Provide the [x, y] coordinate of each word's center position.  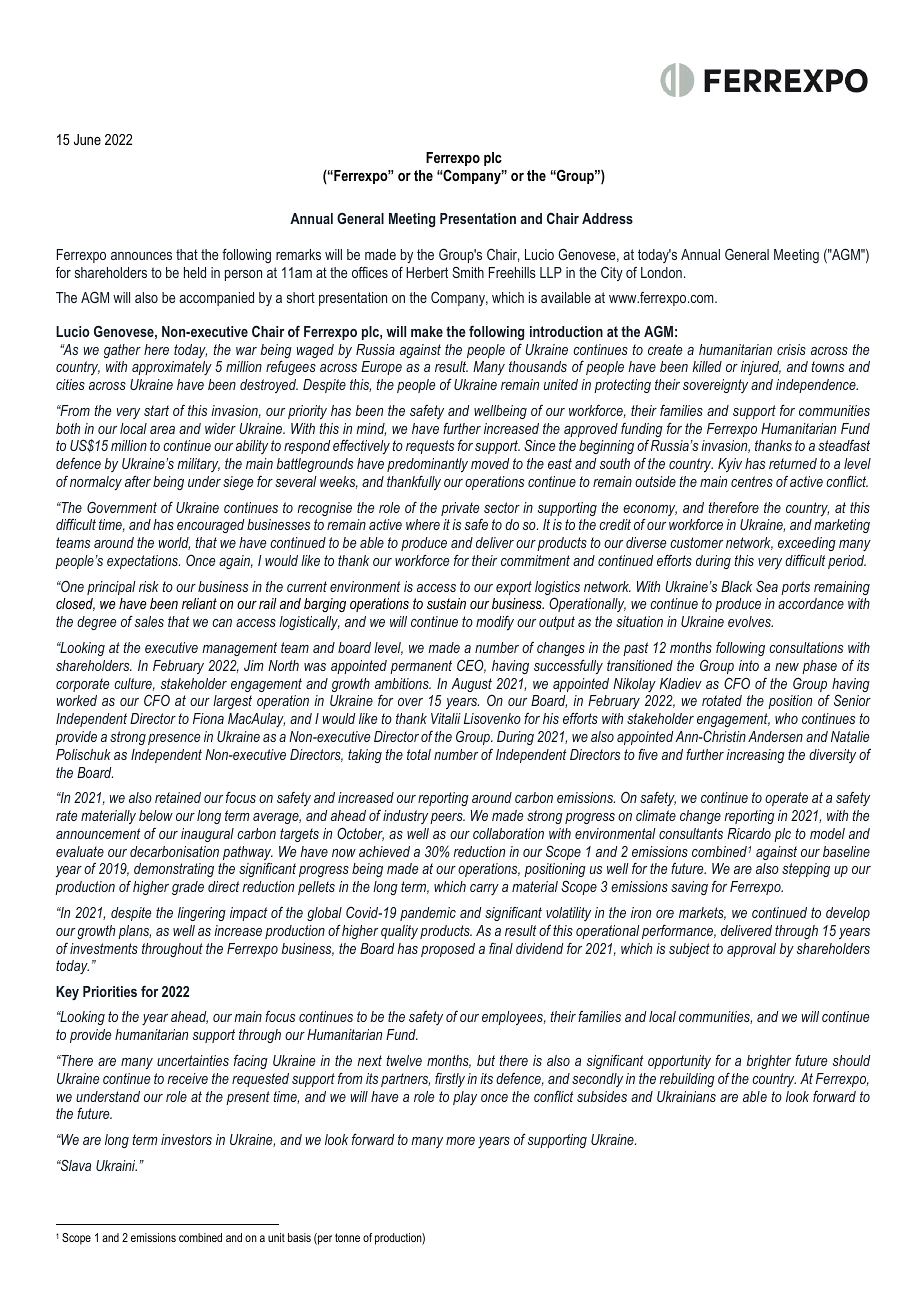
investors [186, 1139]
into [749, 665]
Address [607, 218]
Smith [468, 272]
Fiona [208, 718]
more [460, 1141]
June [87, 139]
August [471, 685]
